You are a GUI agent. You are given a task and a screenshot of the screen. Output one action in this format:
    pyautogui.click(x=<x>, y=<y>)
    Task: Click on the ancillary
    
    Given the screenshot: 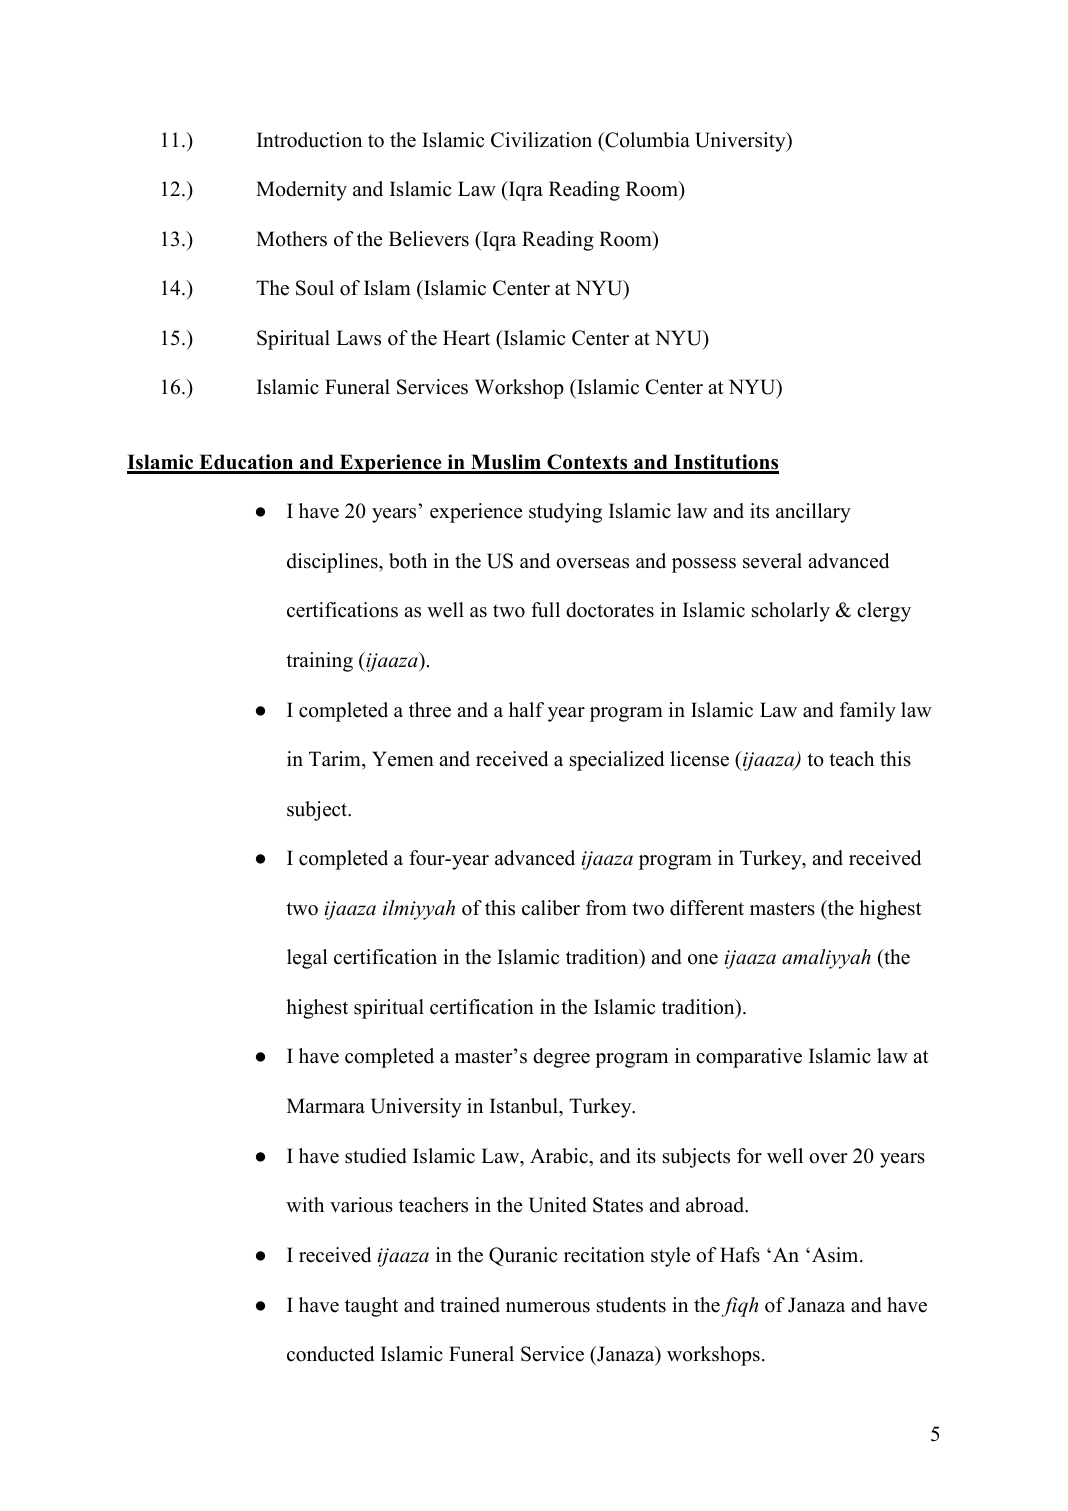 What is the action you would take?
    pyautogui.click(x=813, y=513)
